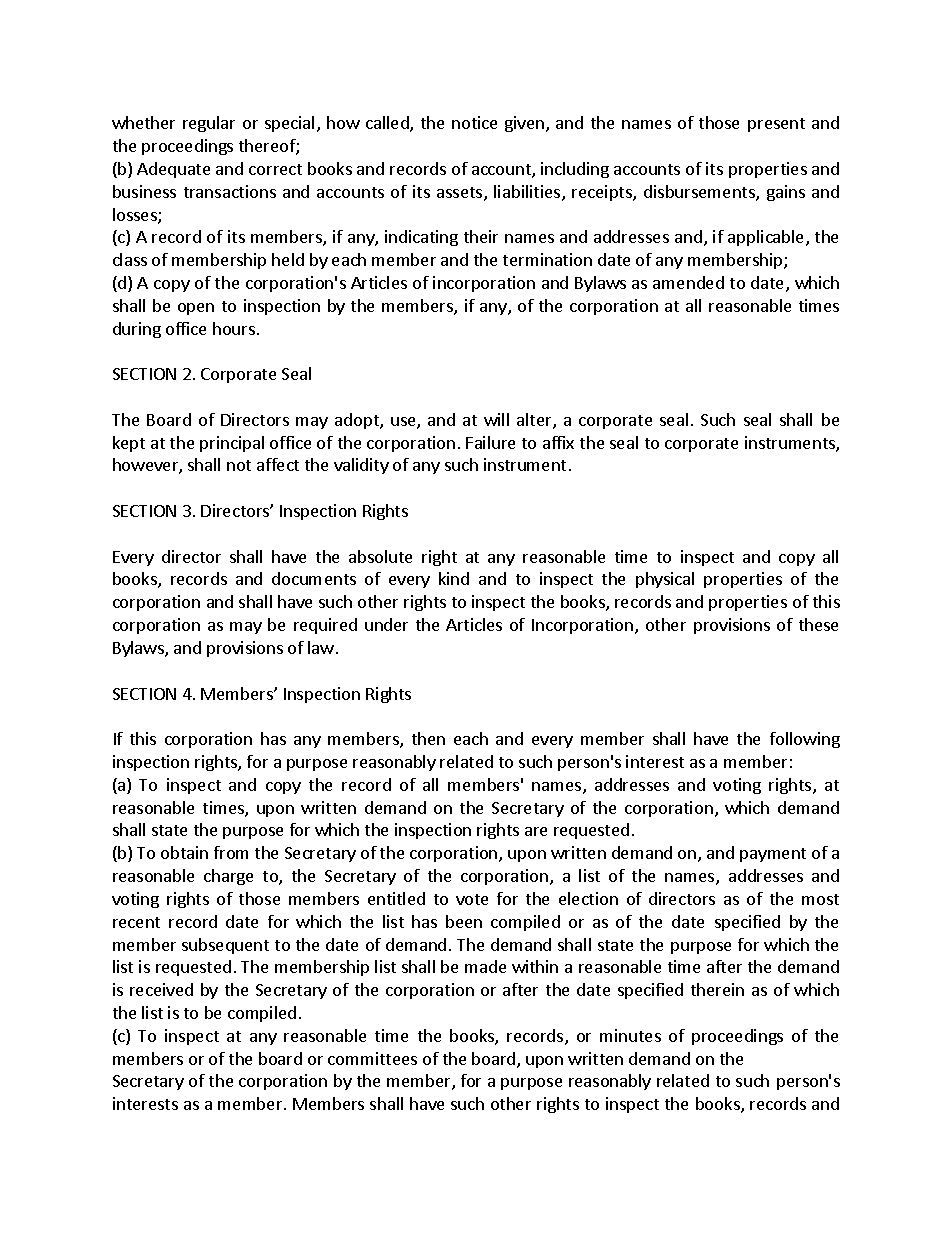 This image has height=1233, width=952. Describe the element at coordinates (278, 464) in the image. I see `affect` at that location.
